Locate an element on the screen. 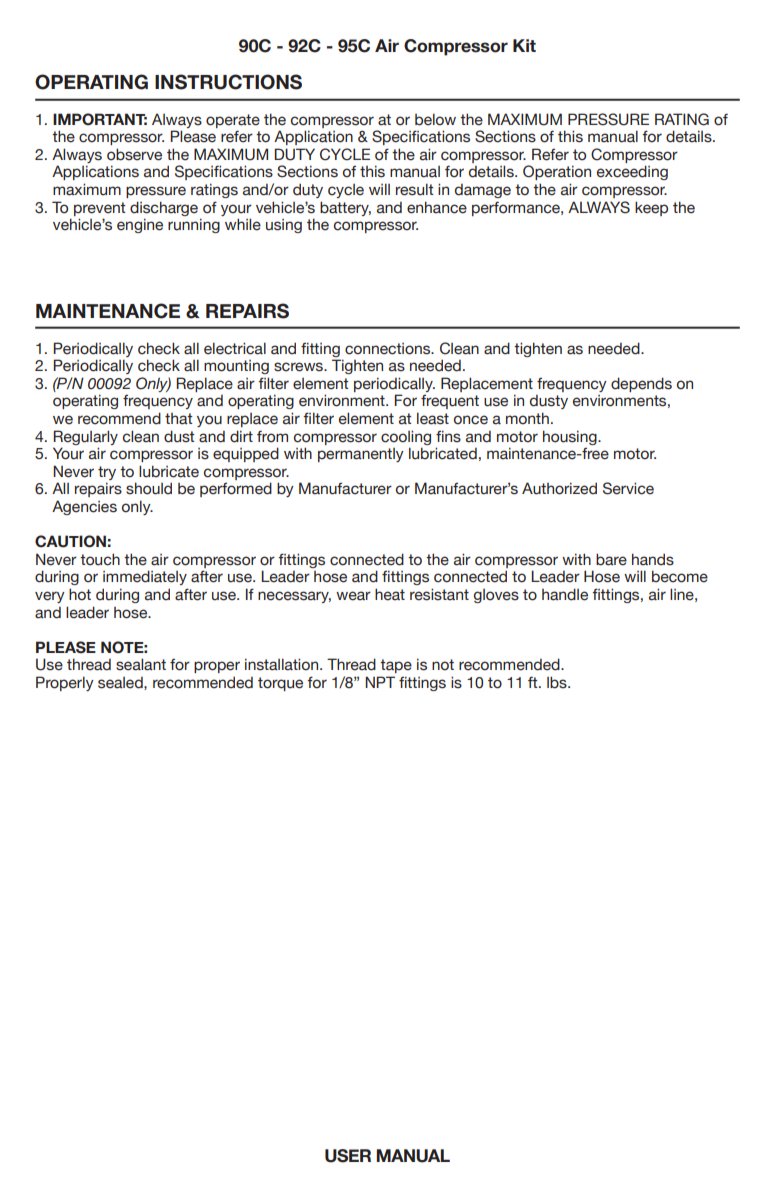 The image size is (775, 1197). below is located at coordinates (435, 119).
